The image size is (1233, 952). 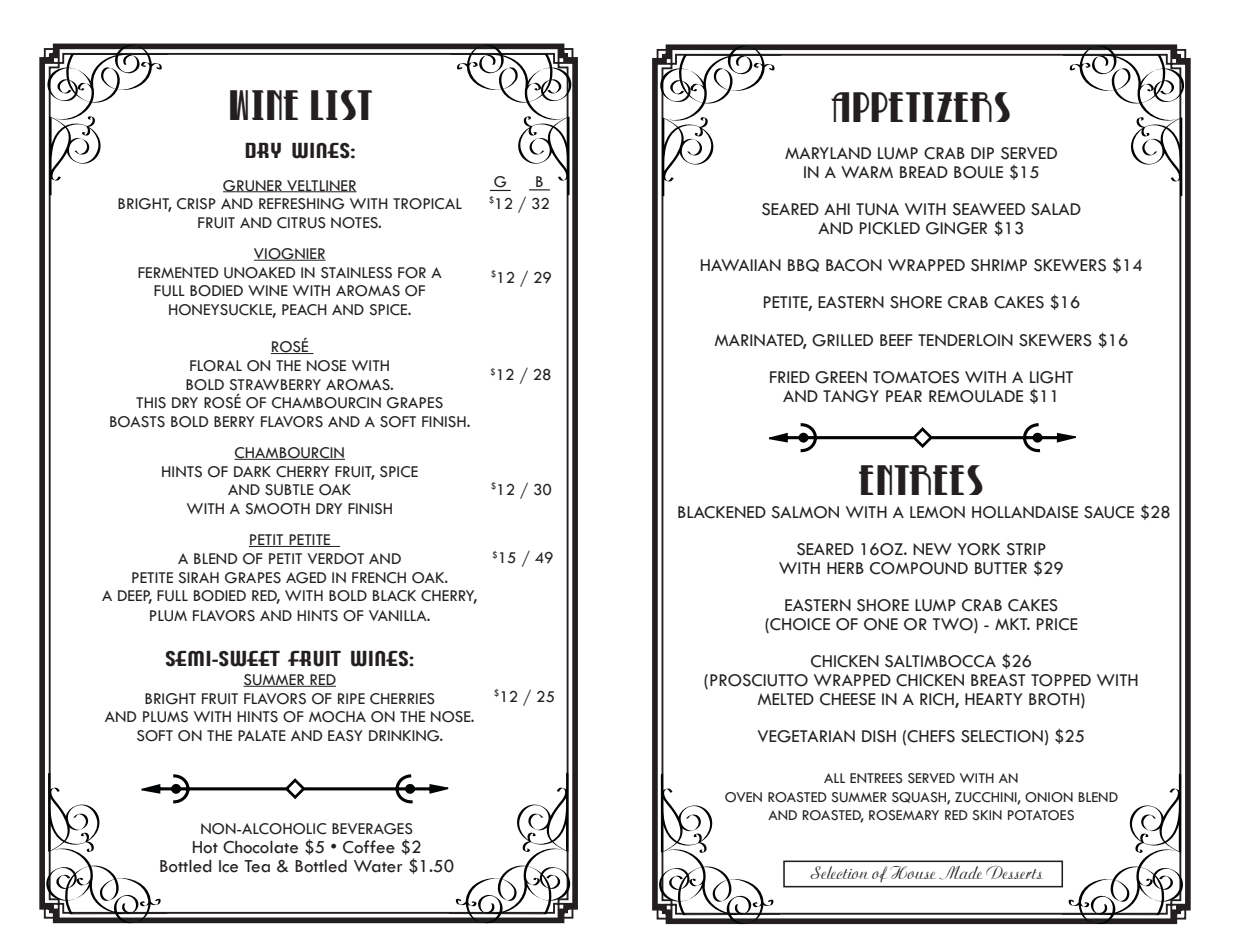 I want to click on FERMENTED, so click(x=178, y=272).
